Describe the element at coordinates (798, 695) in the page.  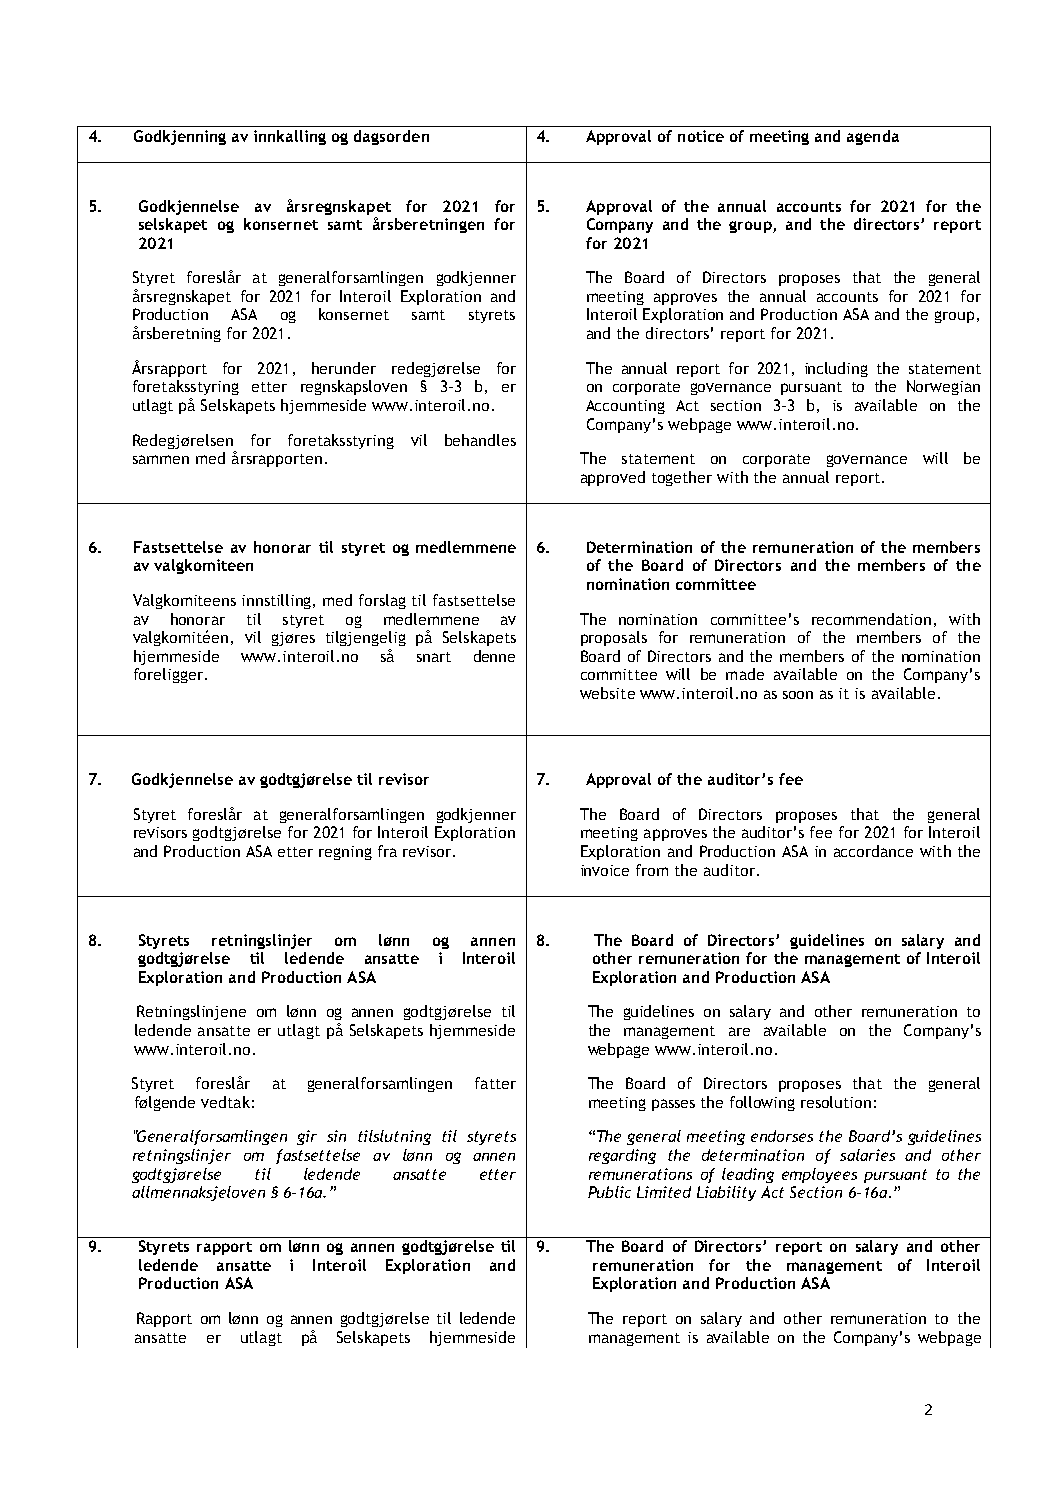
I see `soon` at that location.
